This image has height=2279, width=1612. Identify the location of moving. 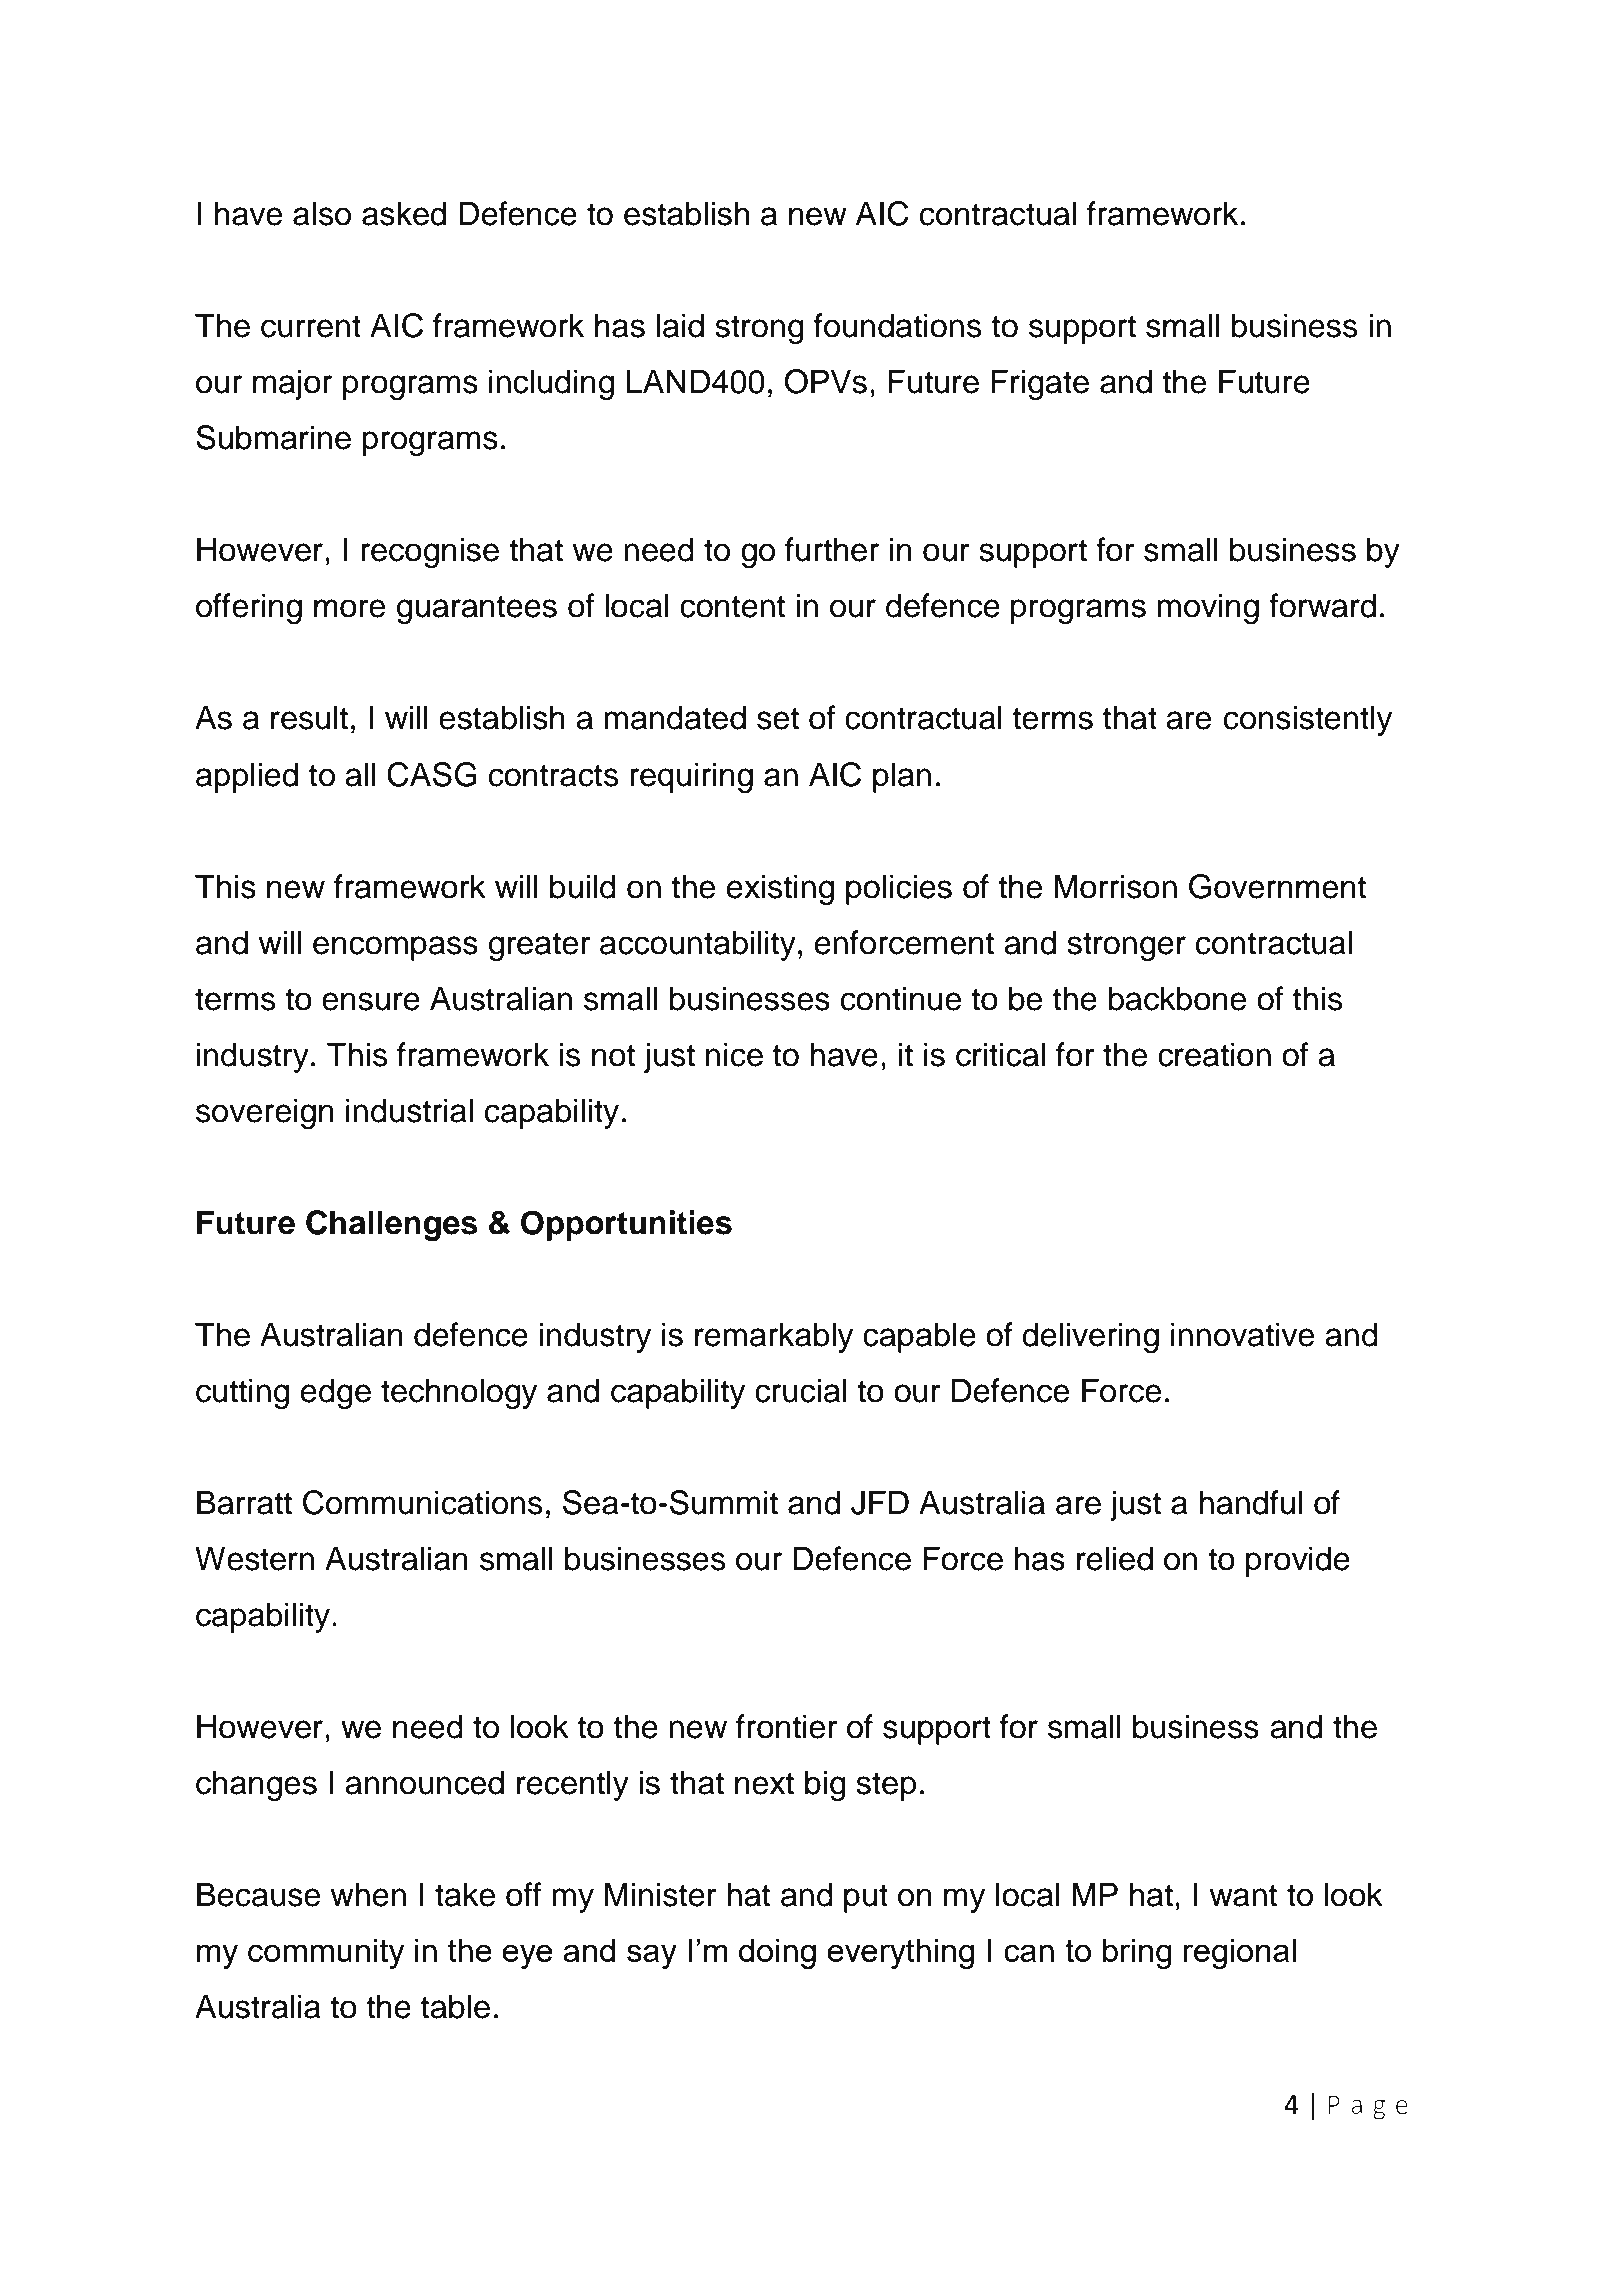
(1208, 608).
